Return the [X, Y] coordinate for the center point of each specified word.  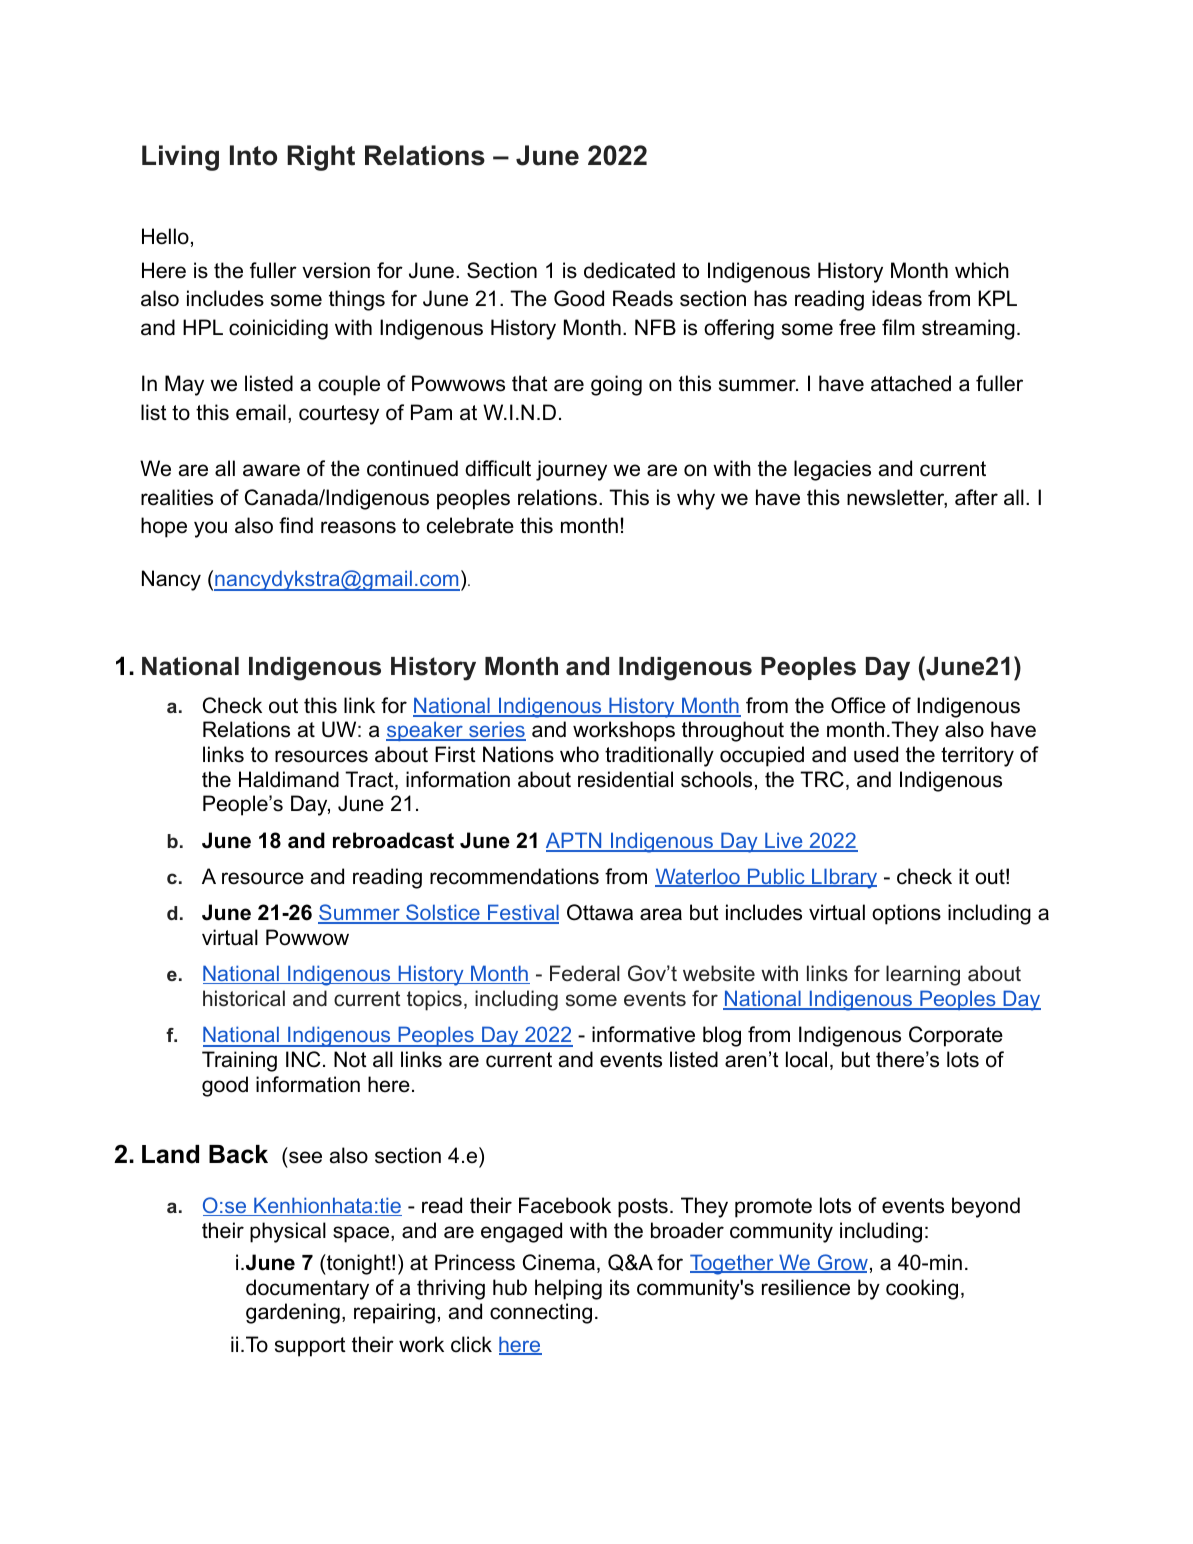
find [296, 525]
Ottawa [600, 912]
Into [253, 155]
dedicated [629, 270]
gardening [293, 1313]
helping [568, 1289]
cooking [922, 1289]
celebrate [470, 525]
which [982, 270]
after [976, 497]
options [906, 914]
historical [244, 998]
